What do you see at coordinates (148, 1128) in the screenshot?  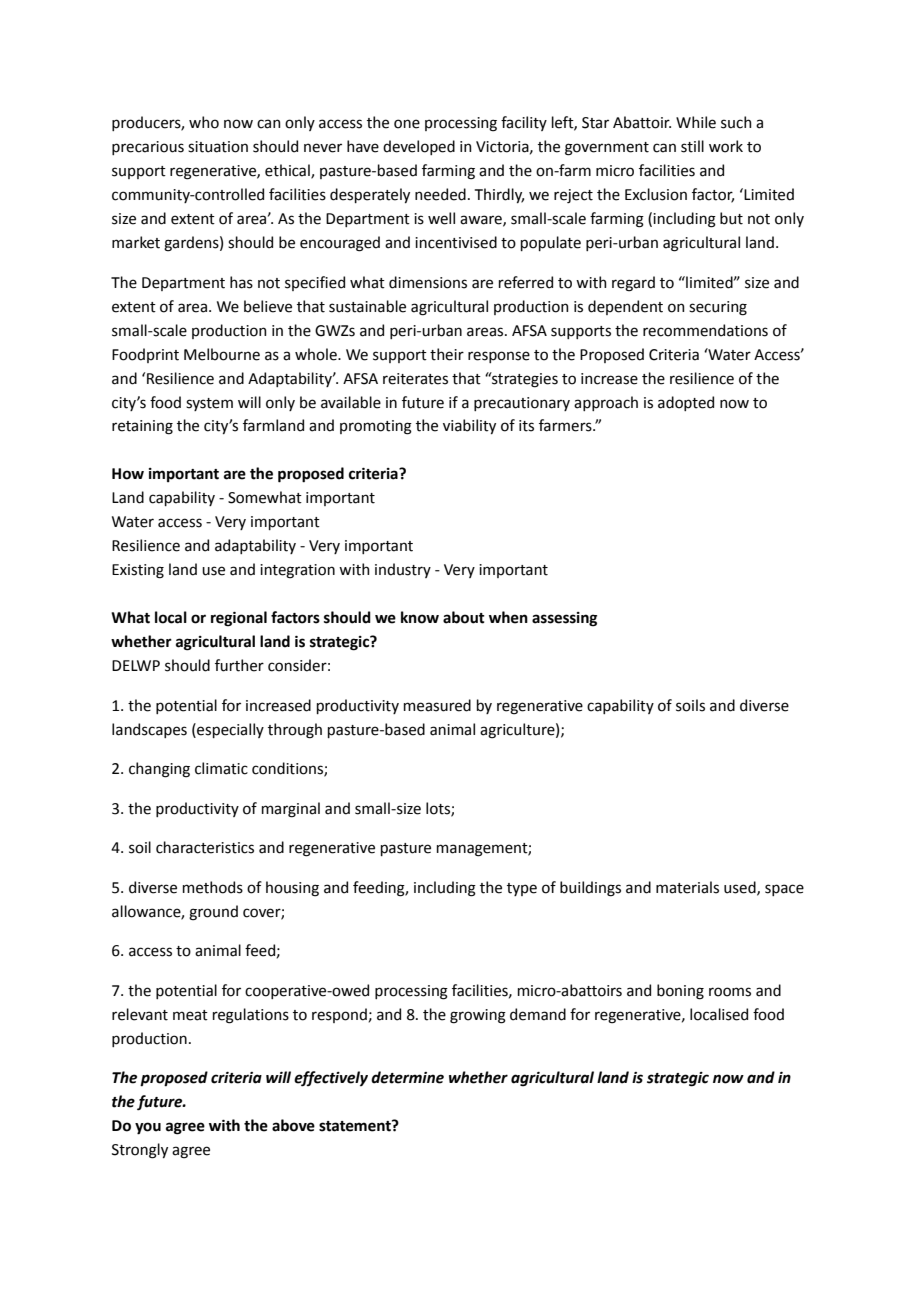 I see `you` at bounding box center [148, 1128].
